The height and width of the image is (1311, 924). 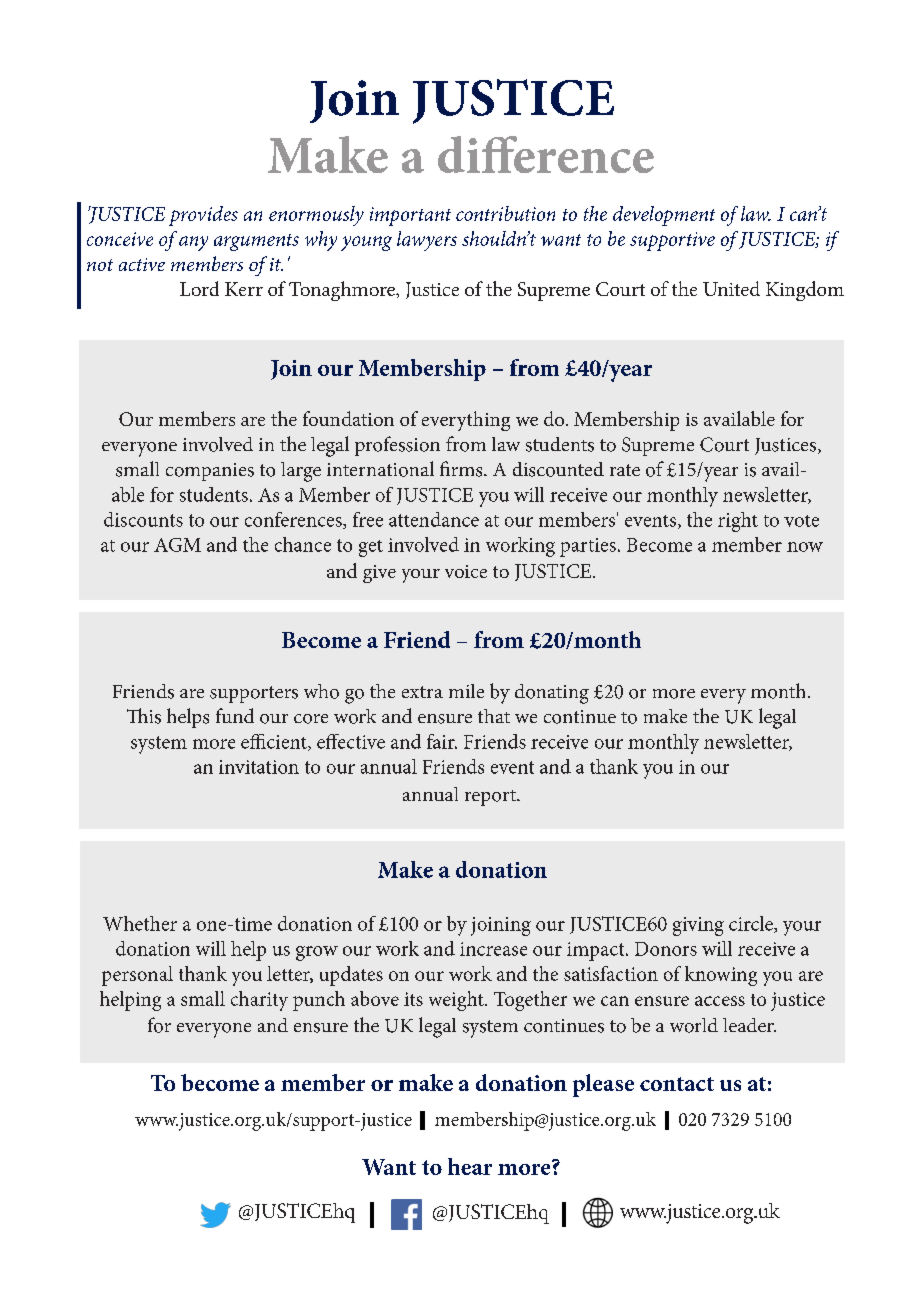 What do you see at coordinates (738, 522) in the image?
I see `right` at bounding box center [738, 522].
